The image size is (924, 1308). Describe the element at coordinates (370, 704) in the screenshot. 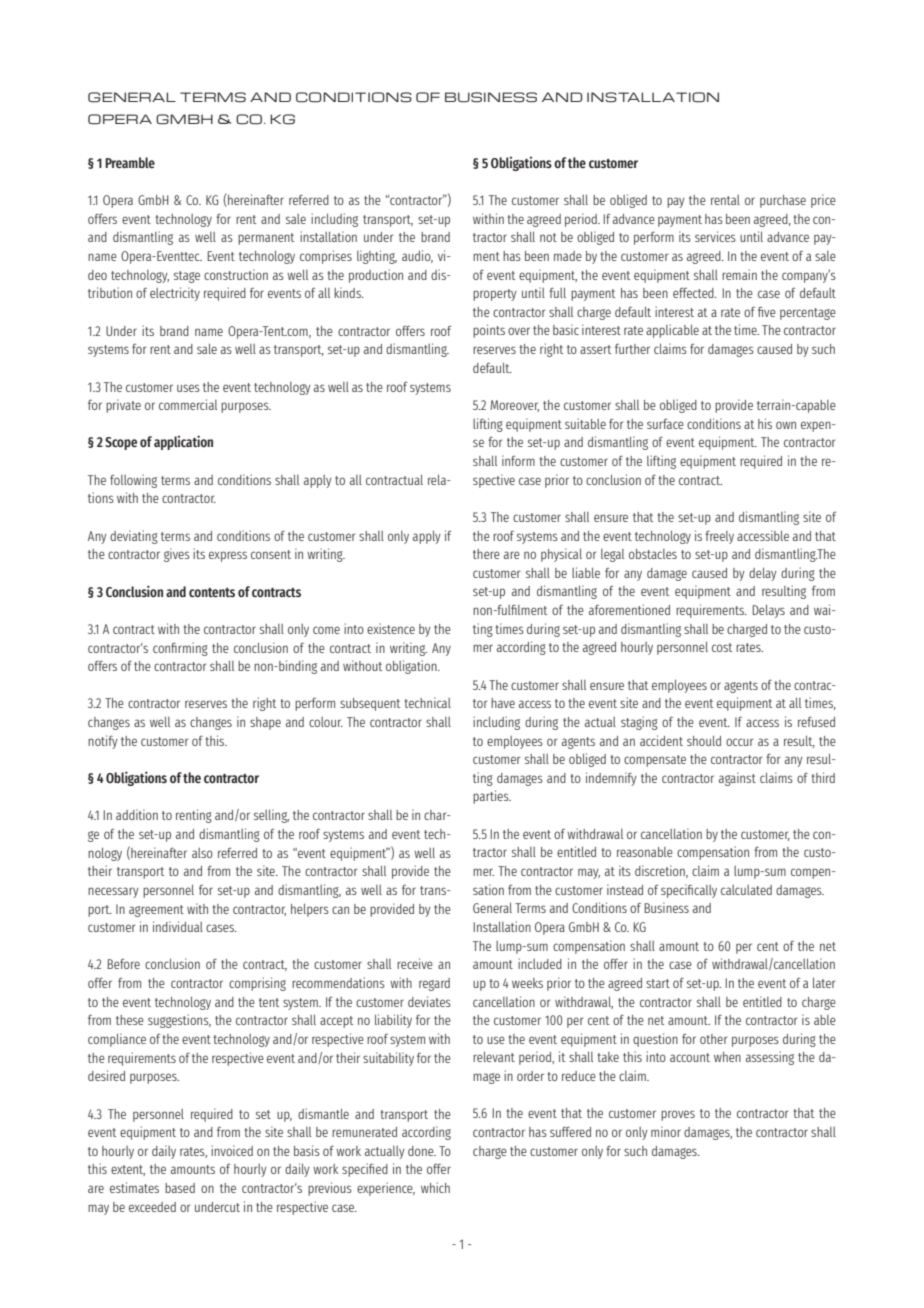

I see `subsequent` at that location.
